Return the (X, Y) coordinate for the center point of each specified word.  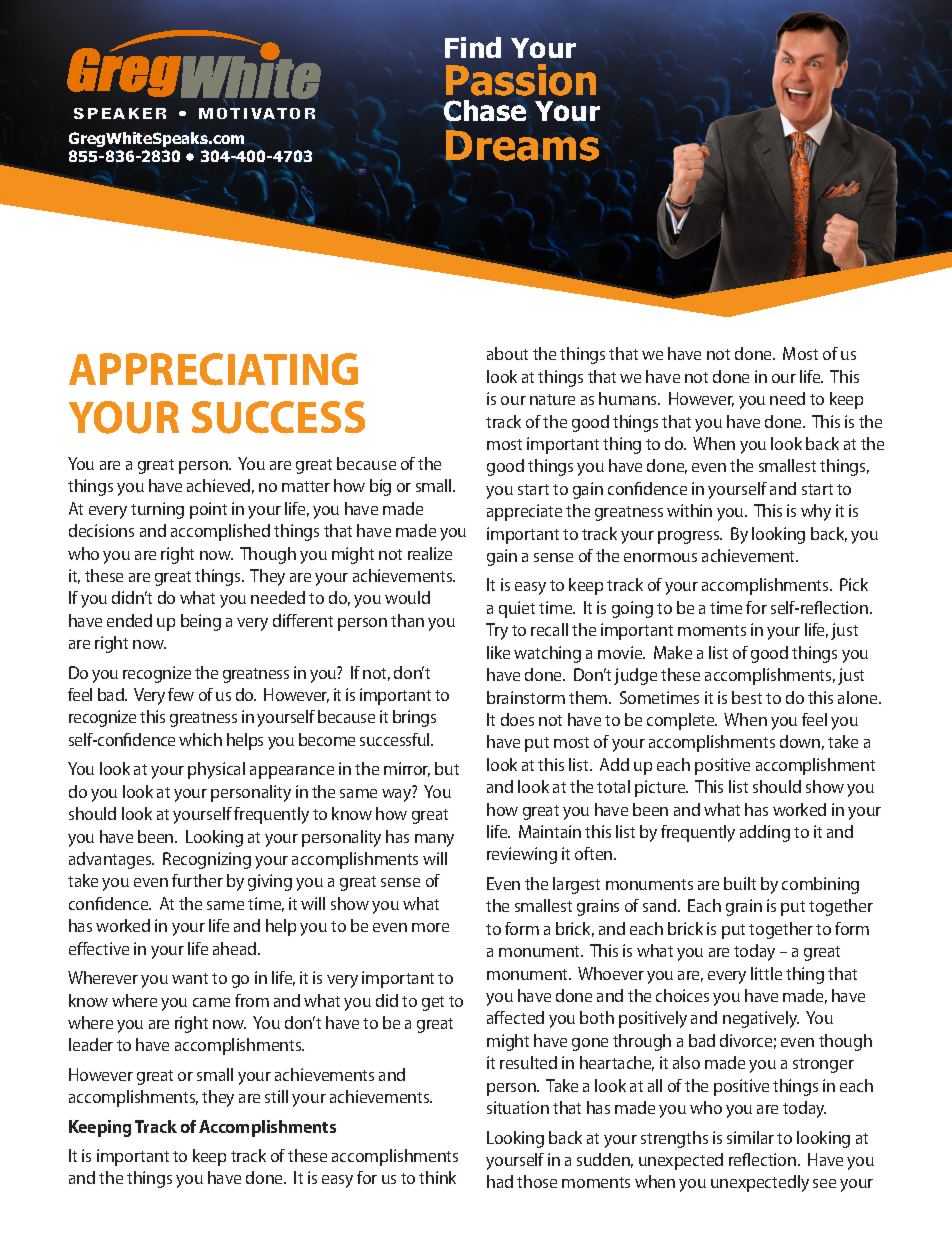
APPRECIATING (213, 369)
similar (750, 1137)
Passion (521, 80)
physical (216, 770)
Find (473, 47)
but (447, 768)
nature (552, 399)
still (276, 1096)
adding (765, 833)
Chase (484, 110)
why (816, 512)
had (500, 1181)
